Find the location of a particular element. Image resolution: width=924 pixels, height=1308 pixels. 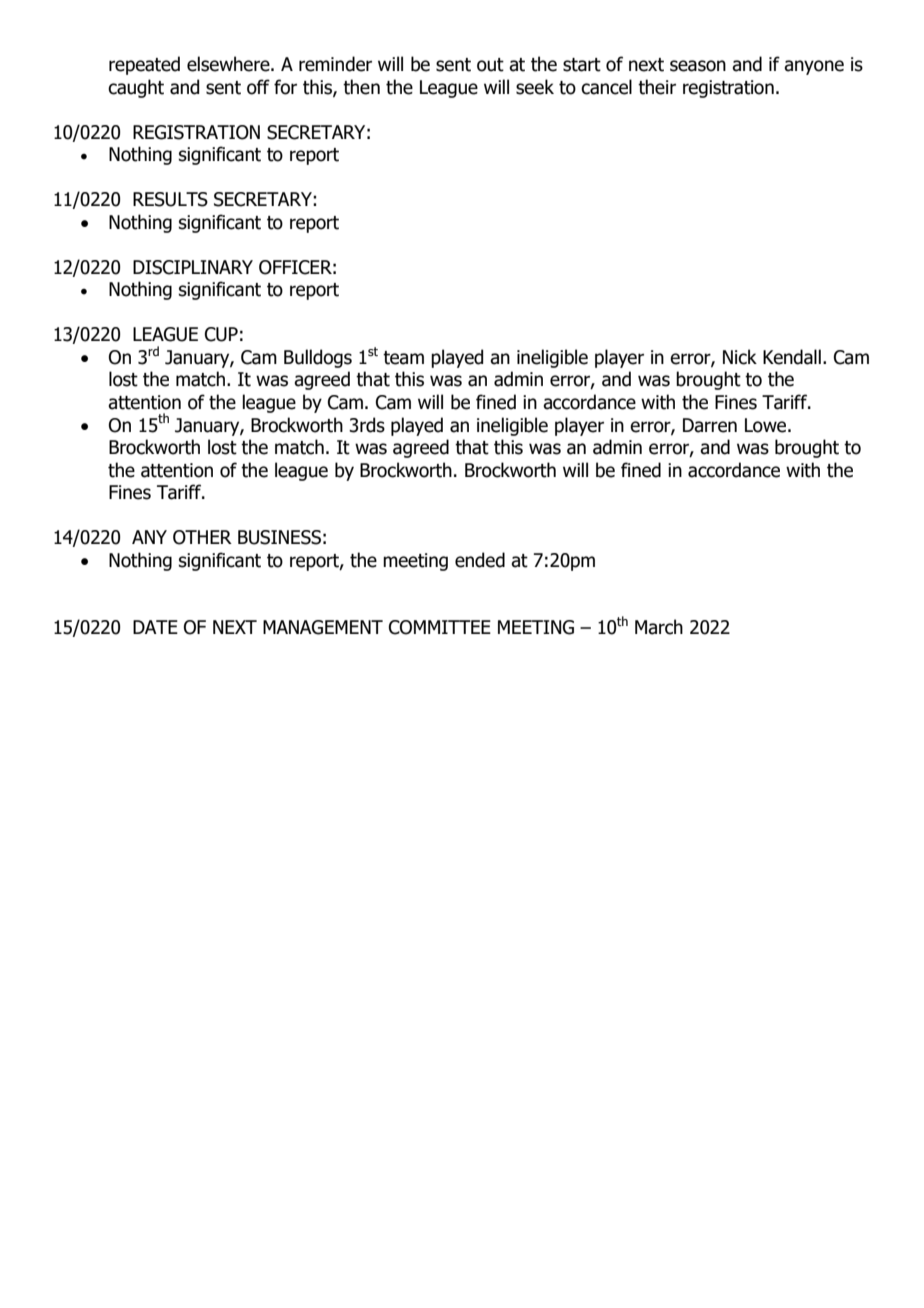

Bulldogs is located at coordinates (318, 358).
